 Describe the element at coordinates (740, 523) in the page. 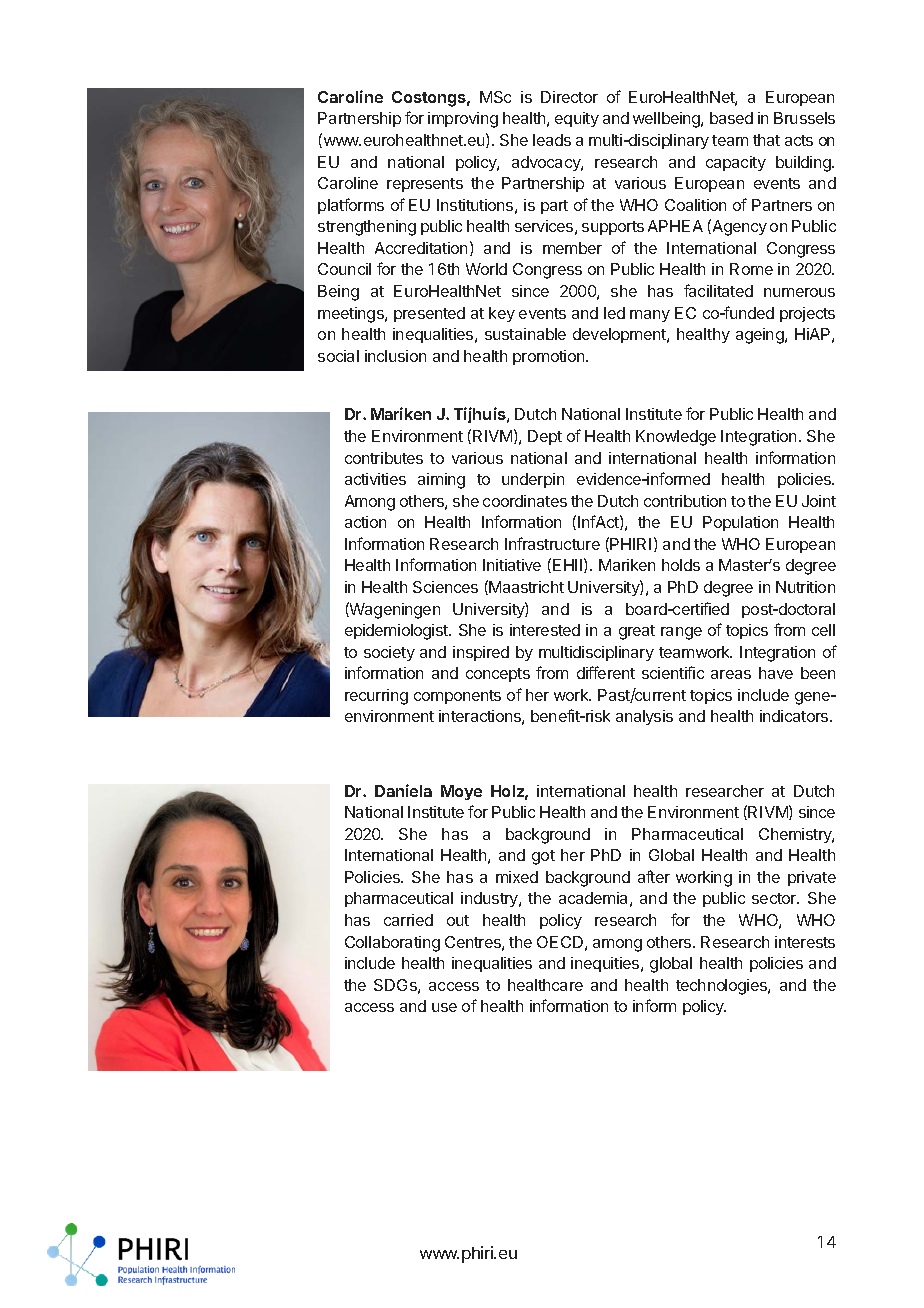

I see `Population` at that location.
